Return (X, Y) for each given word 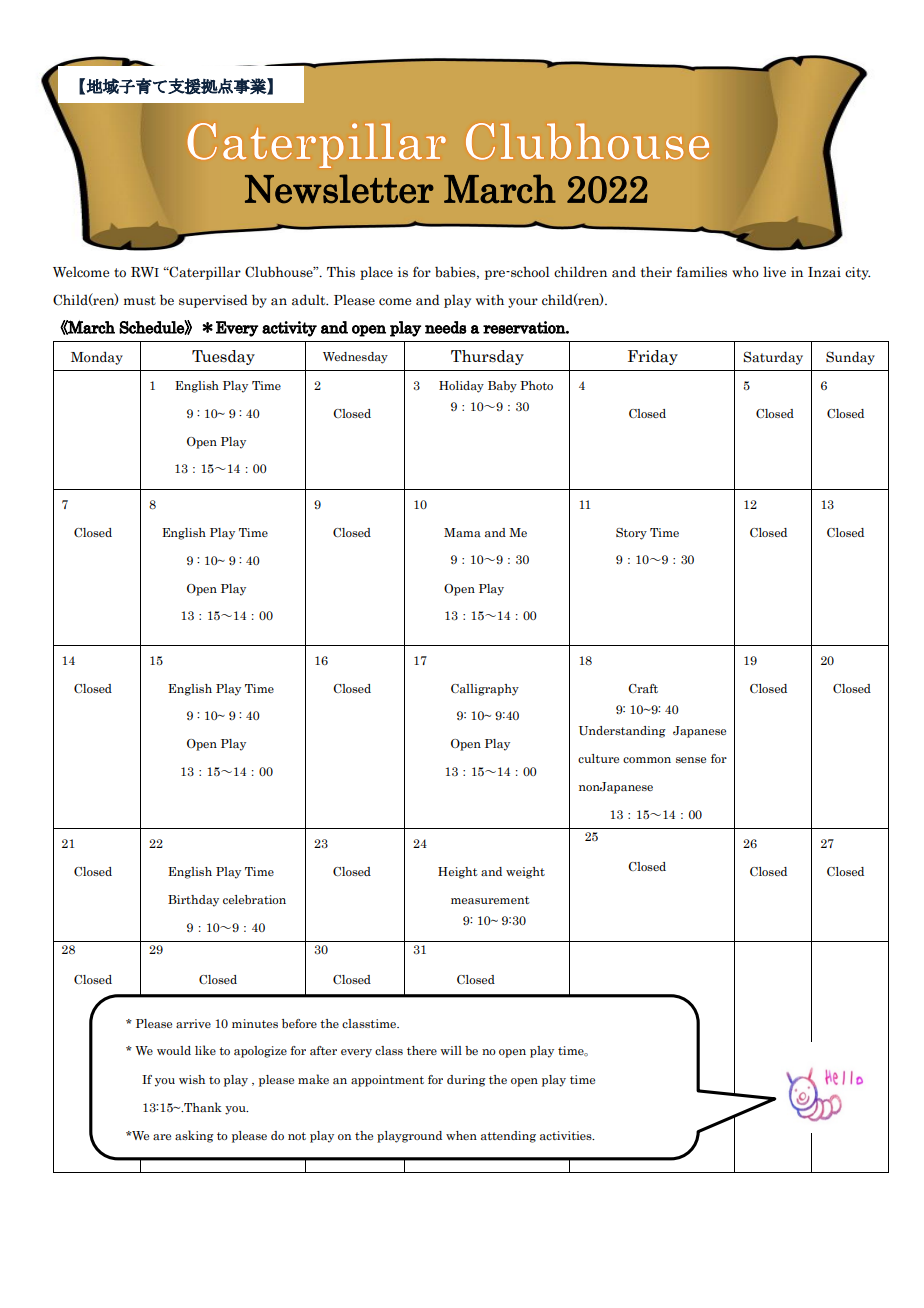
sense (691, 760)
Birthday (193, 901)
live (774, 271)
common (647, 760)
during (466, 1081)
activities (567, 1135)
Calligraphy (485, 690)
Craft (643, 688)
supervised (213, 301)
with (490, 300)
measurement (490, 900)
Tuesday (223, 357)
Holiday (461, 387)
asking (194, 1136)
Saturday (773, 358)
